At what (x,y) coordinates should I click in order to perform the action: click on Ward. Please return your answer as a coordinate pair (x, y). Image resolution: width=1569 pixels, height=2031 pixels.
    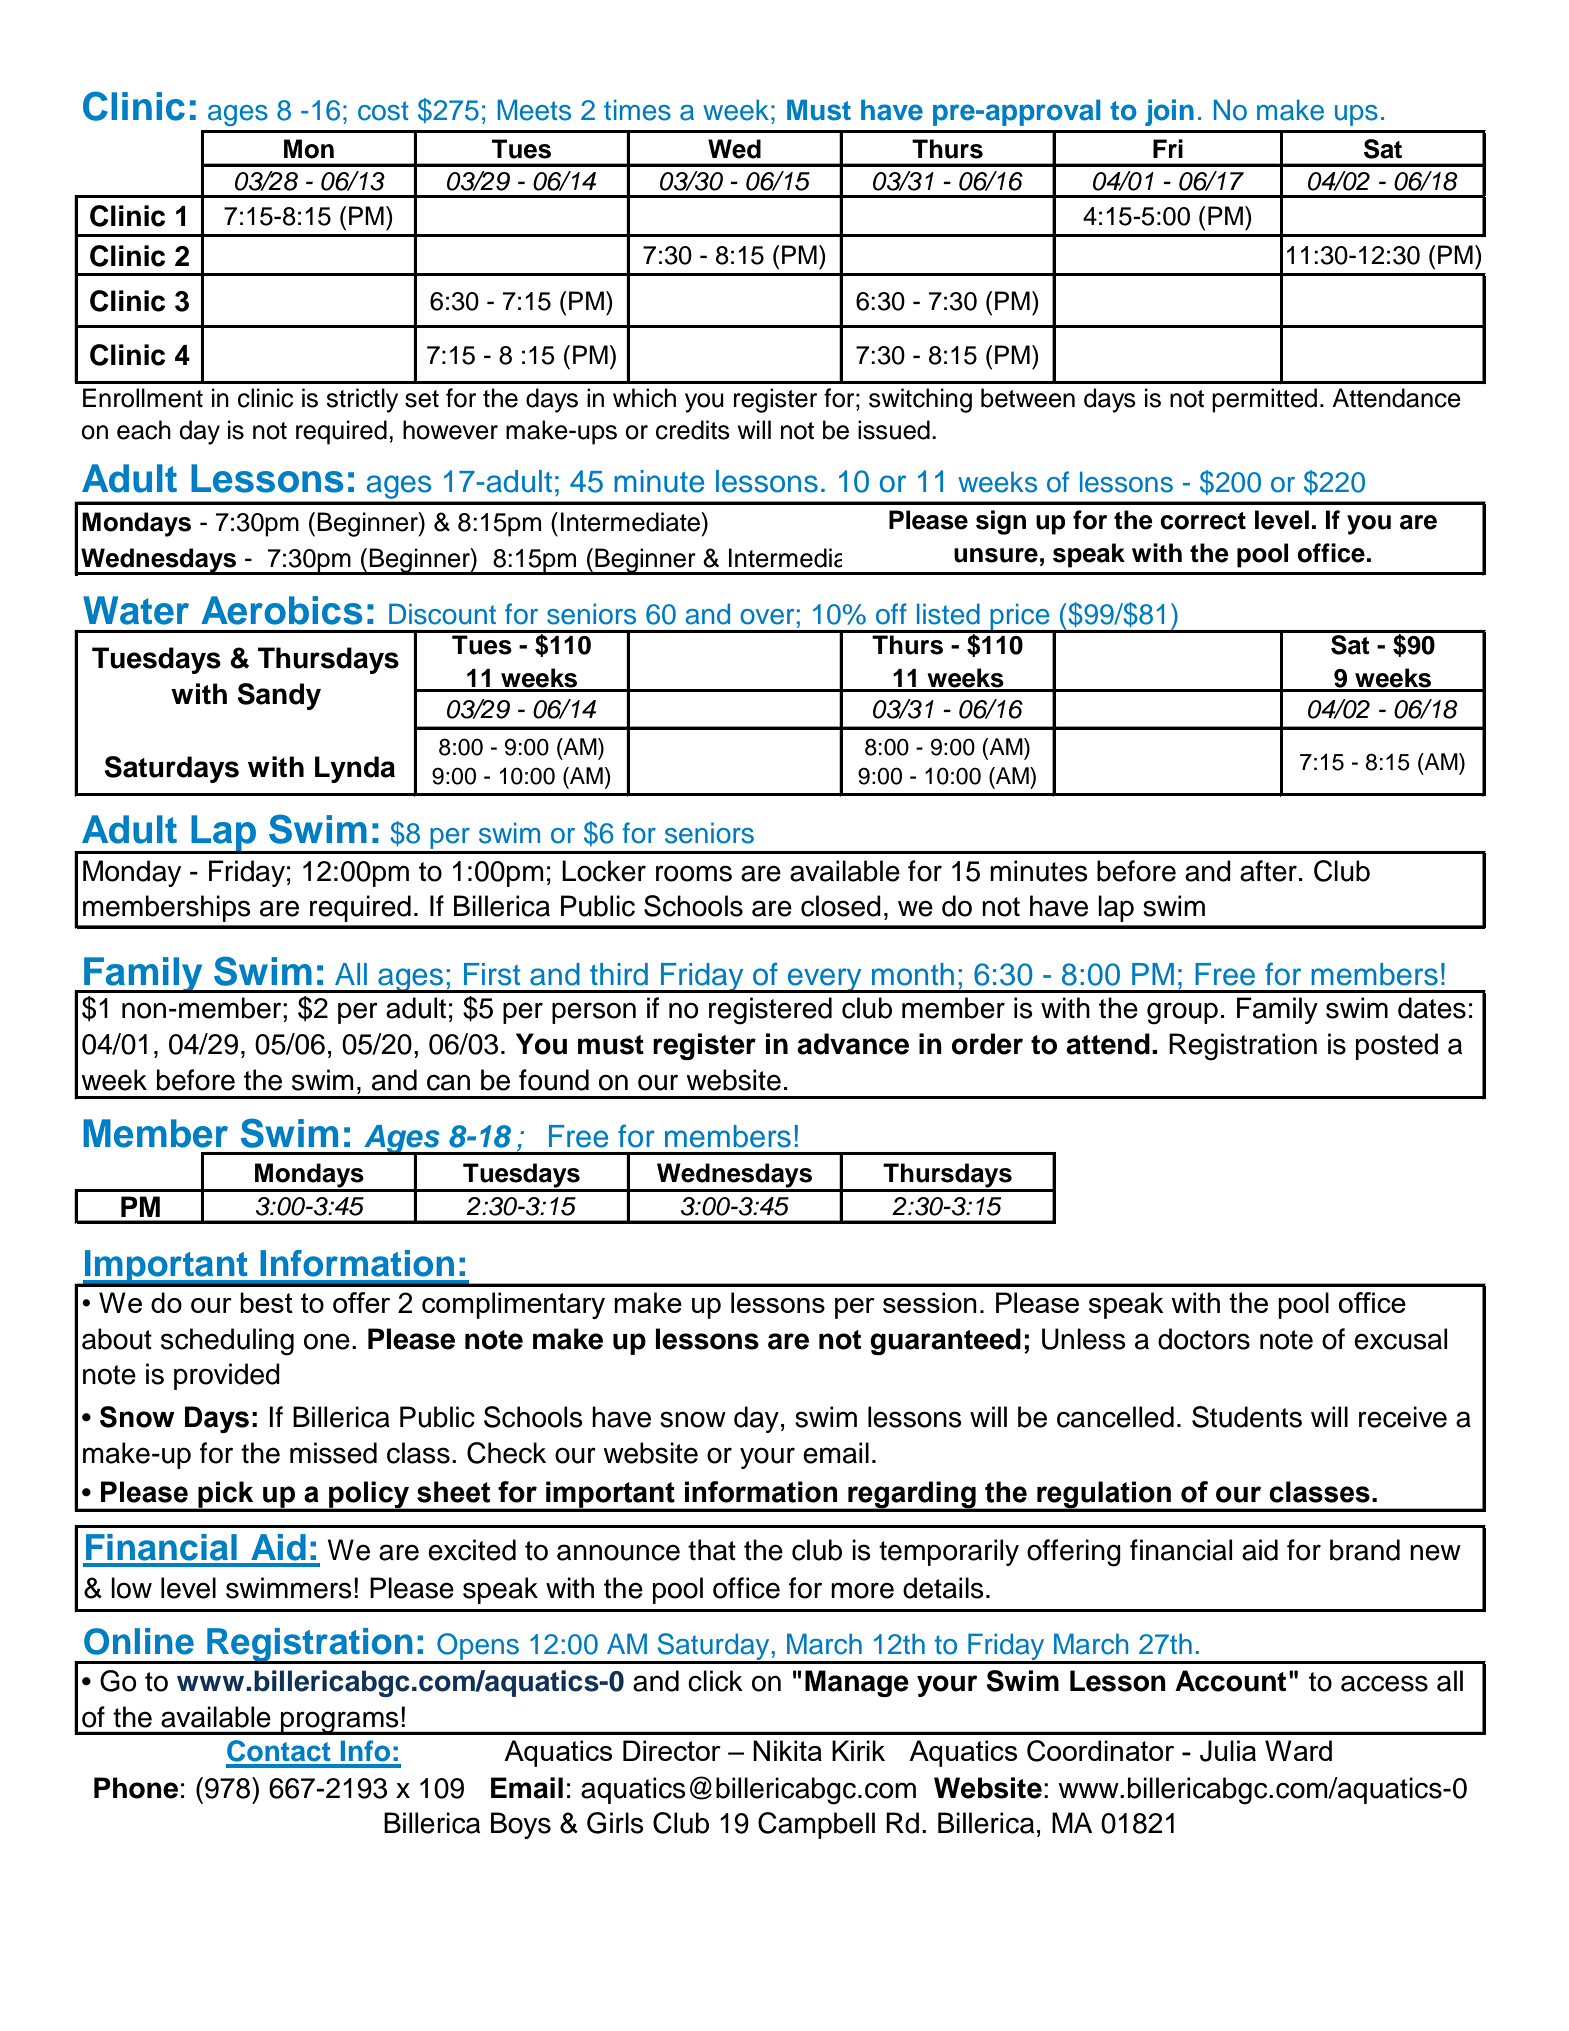
    Looking at the image, I should click on (1298, 1750).
